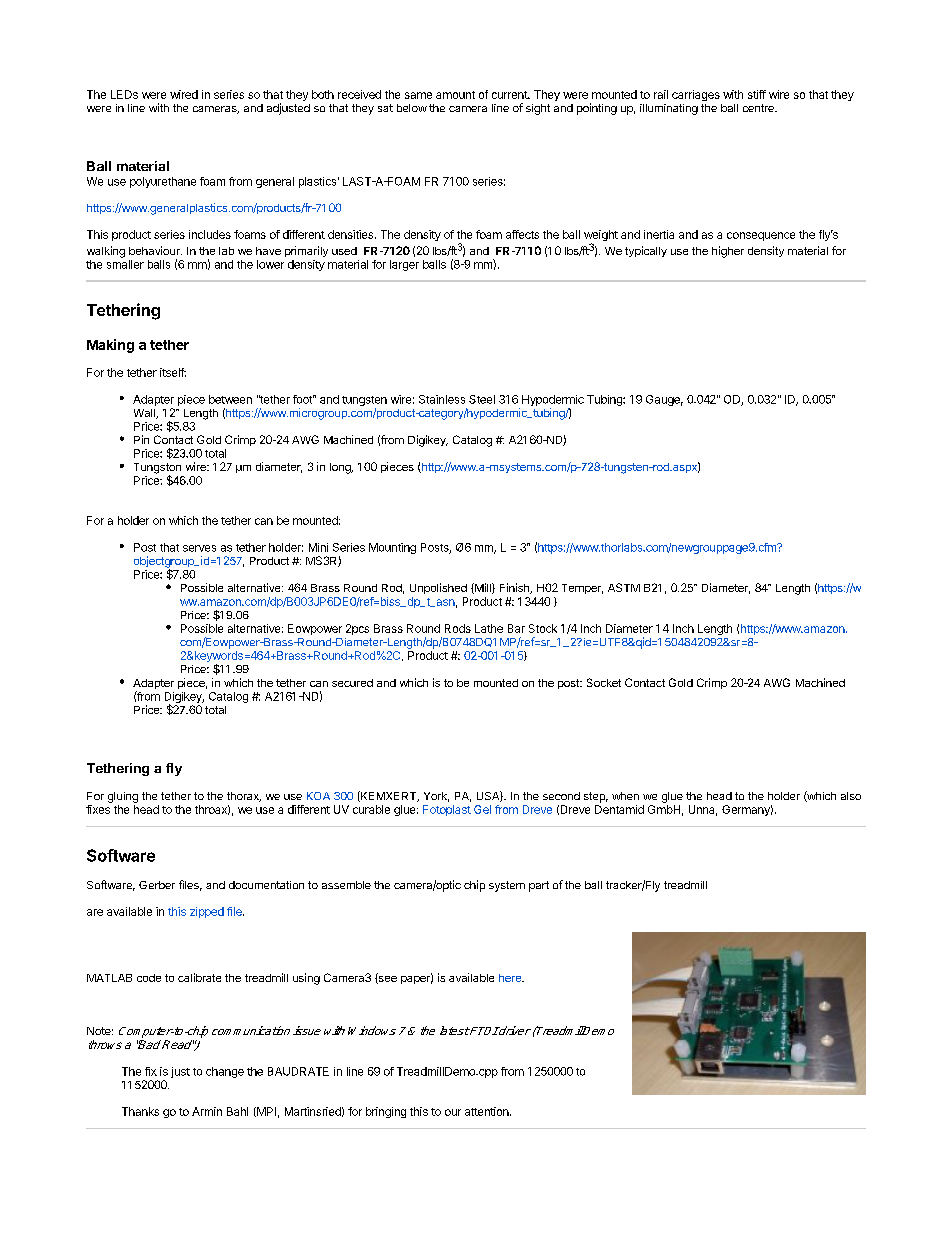 The width and height of the screenshot is (952, 1233). What do you see at coordinates (455, 95) in the screenshot?
I see `amount` at bounding box center [455, 95].
